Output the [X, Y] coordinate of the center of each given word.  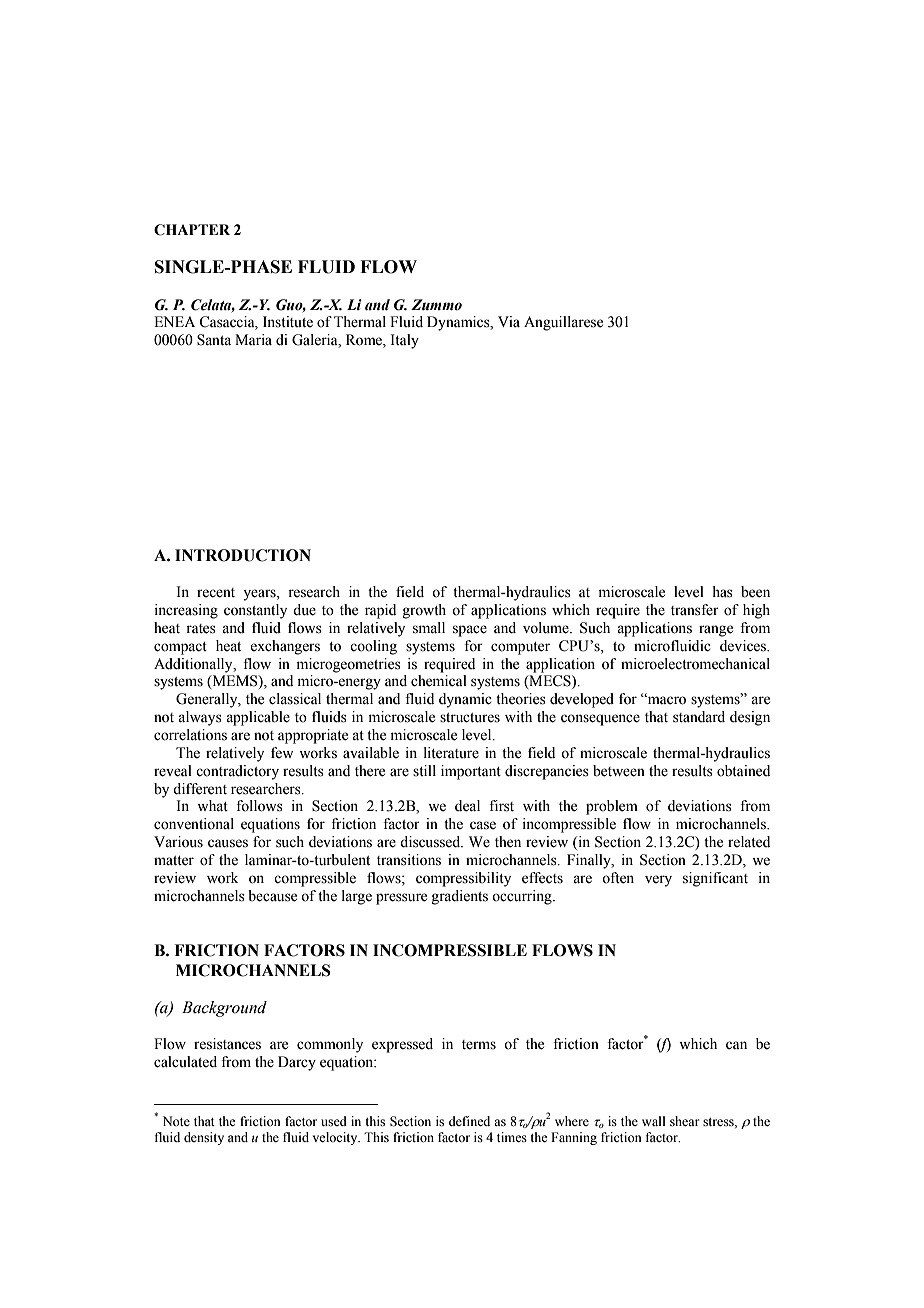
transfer [695, 610]
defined [469, 1121]
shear [684, 1121]
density [204, 1138]
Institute [288, 322]
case [483, 825]
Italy [405, 341]
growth [424, 611]
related [749, 842]
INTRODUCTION [243, 555]
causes [228, 843]
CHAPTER [192, 230]
